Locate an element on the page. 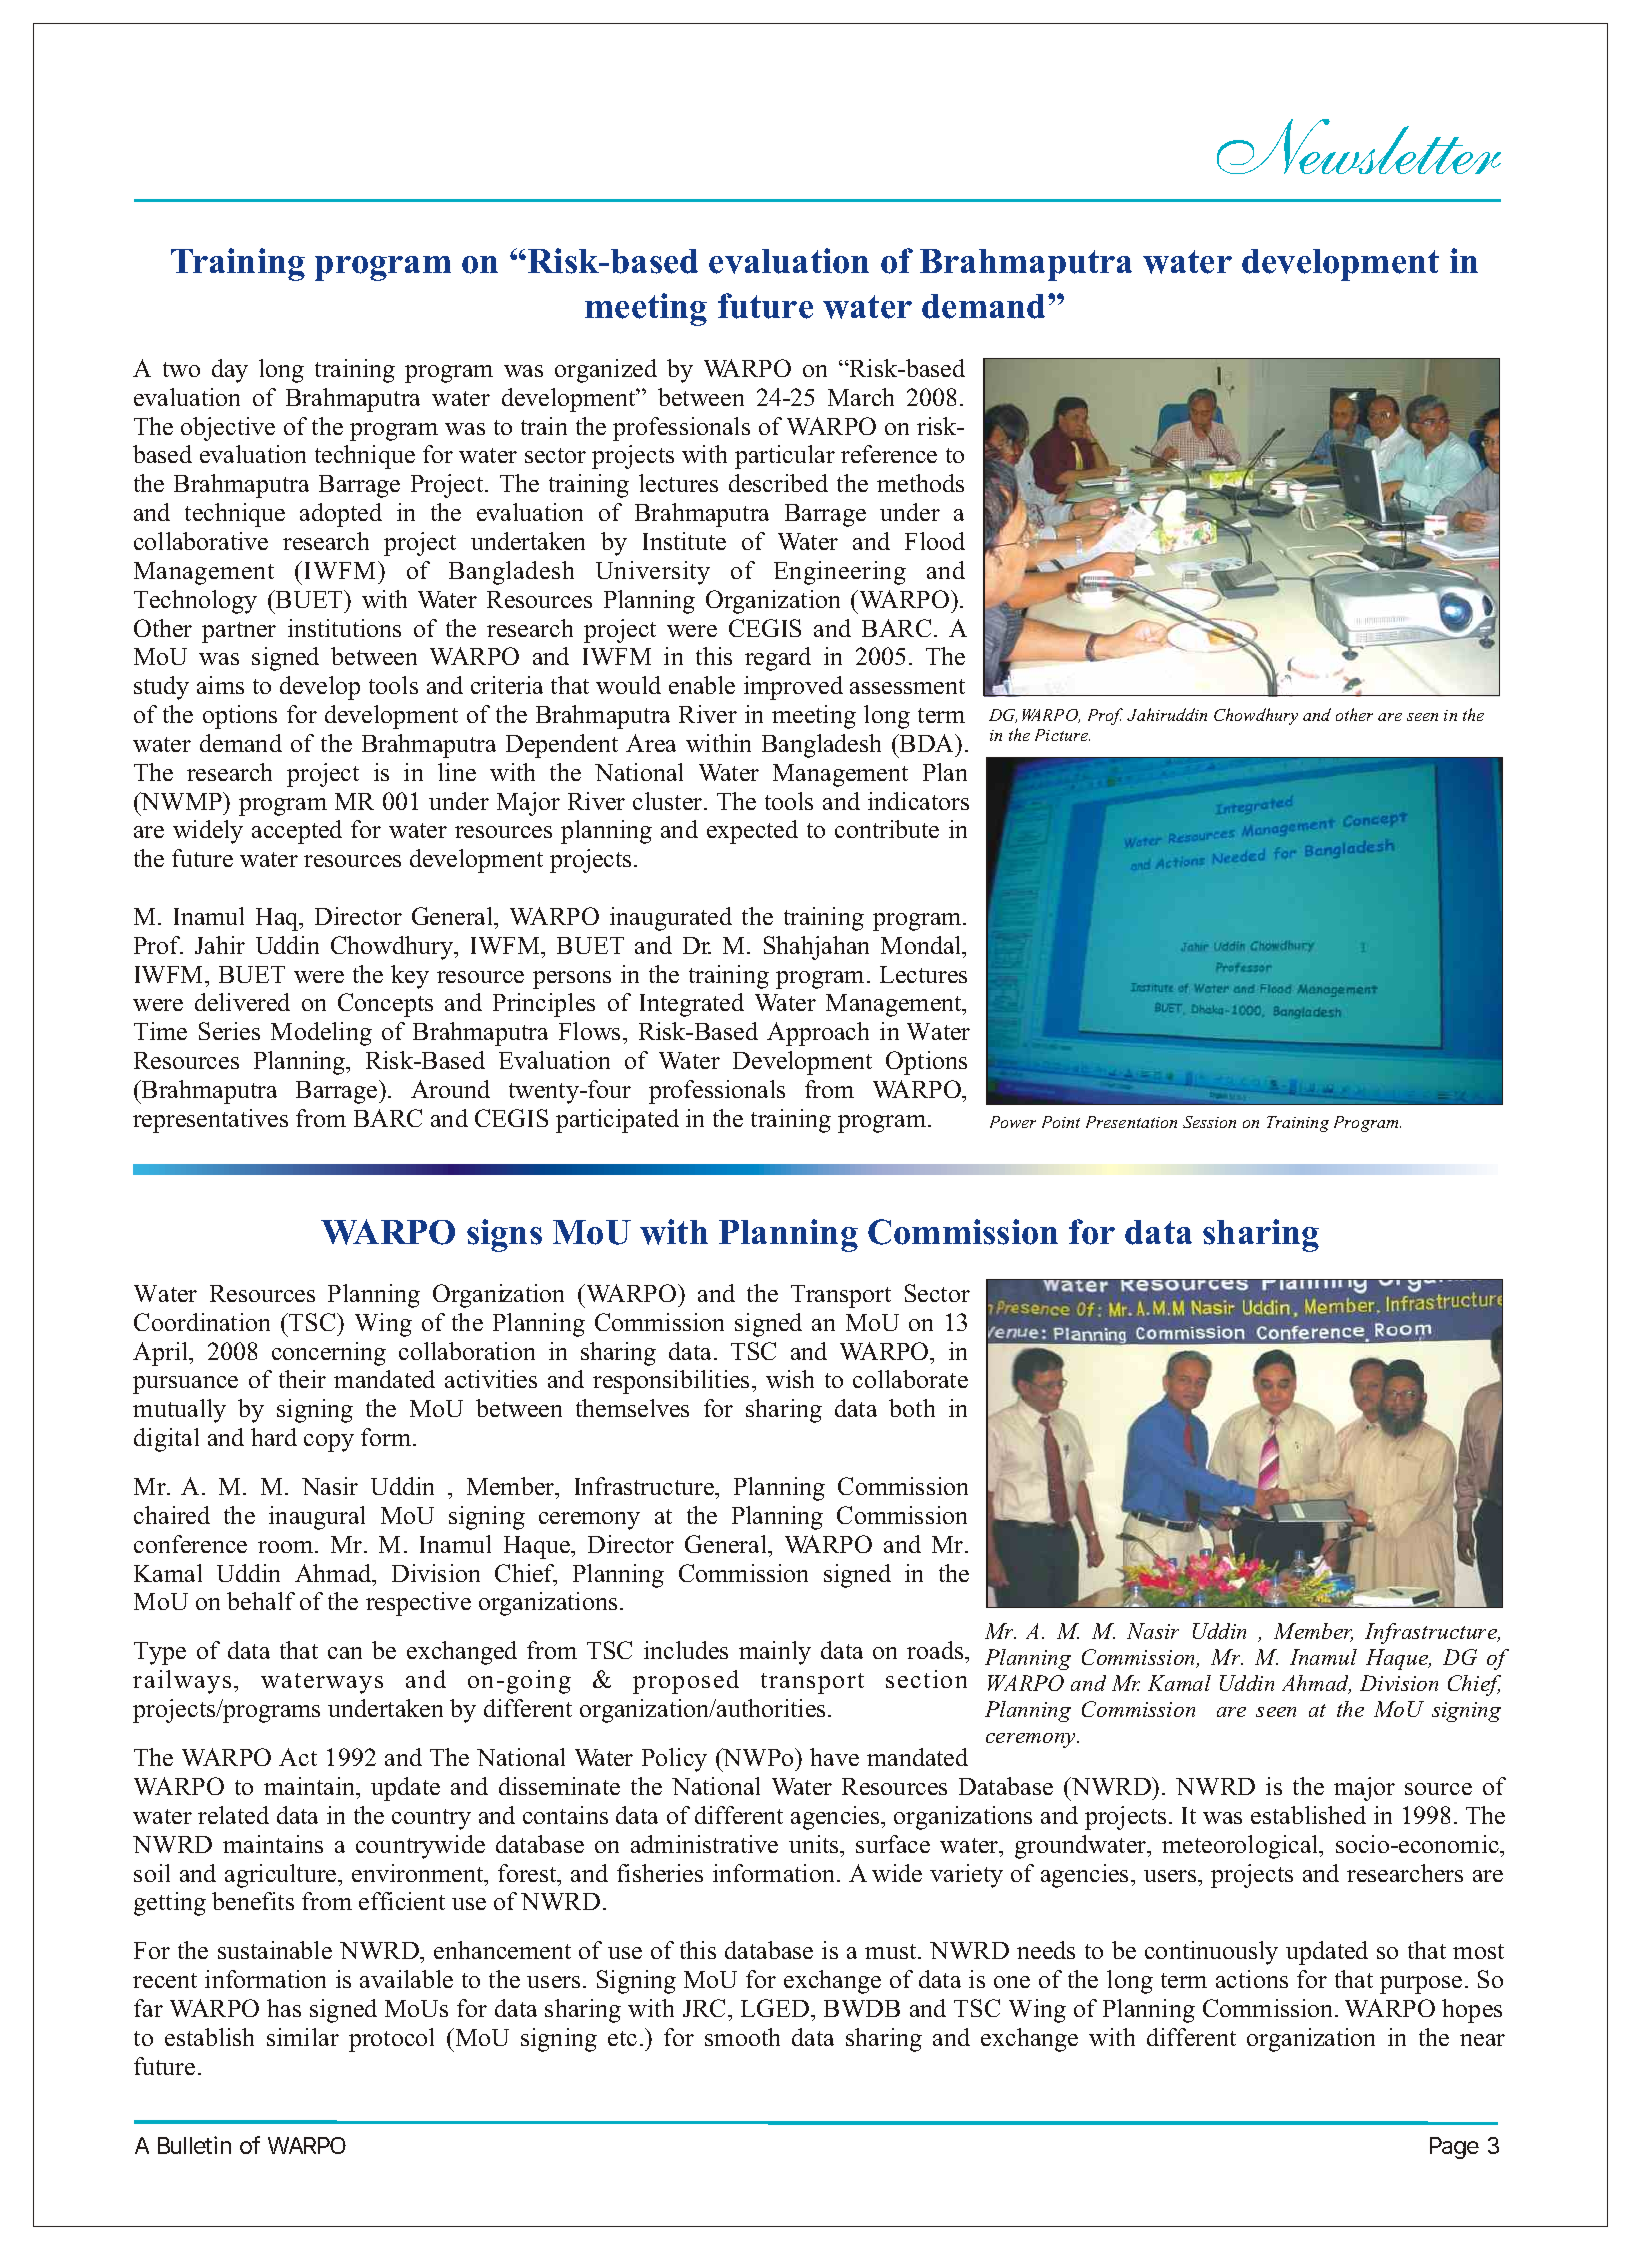  similar is located at coordinates (303, 2037).
